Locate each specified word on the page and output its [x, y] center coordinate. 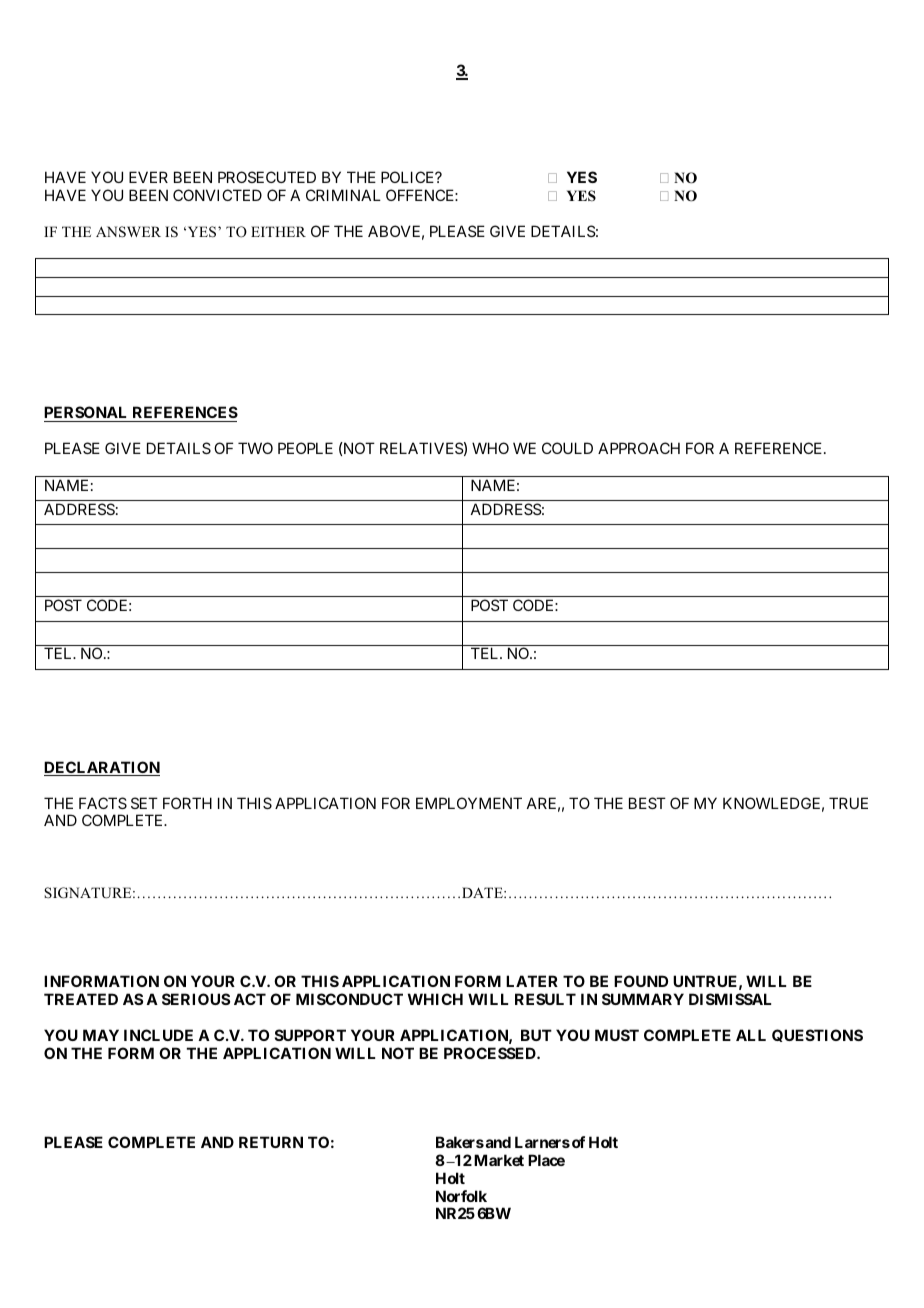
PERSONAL [87, 414]
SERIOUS [196, 999]
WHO [490, 448]
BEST [647, 803]
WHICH [435, 999]
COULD [567, 448]
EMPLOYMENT [469, 803]
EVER [148, 177]
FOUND [641, 981]
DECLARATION [102, 768]
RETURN [271, 1142]
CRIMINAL [343, 195]
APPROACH [639, 448]
